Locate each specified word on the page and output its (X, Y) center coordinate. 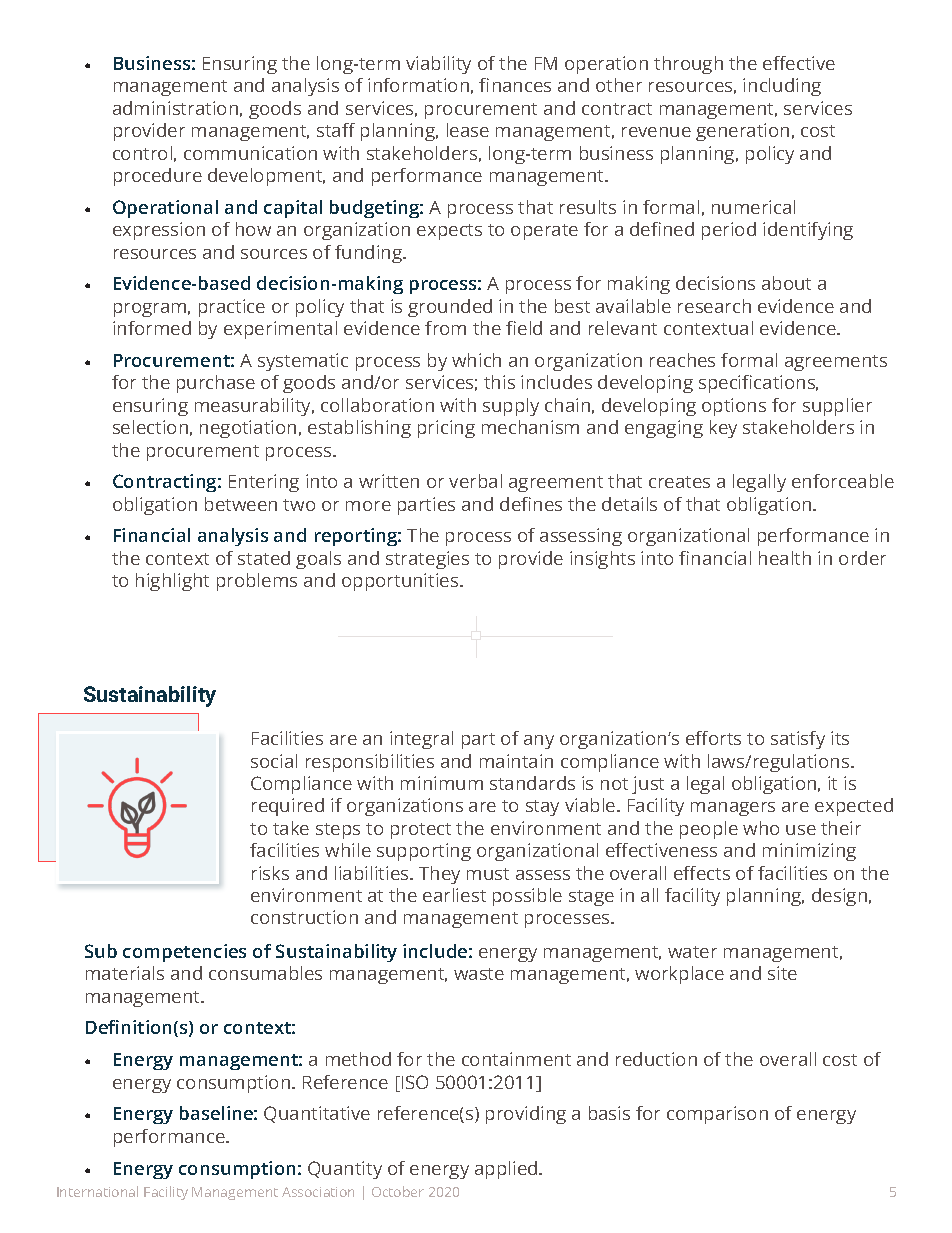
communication (250, 153)
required (288, 807)
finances (515, 85)
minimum (442, 783)
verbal (475, 481)
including (782, 87)
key (723, 429)
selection (150, 427)
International (97, 1191)
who (761, 828)
